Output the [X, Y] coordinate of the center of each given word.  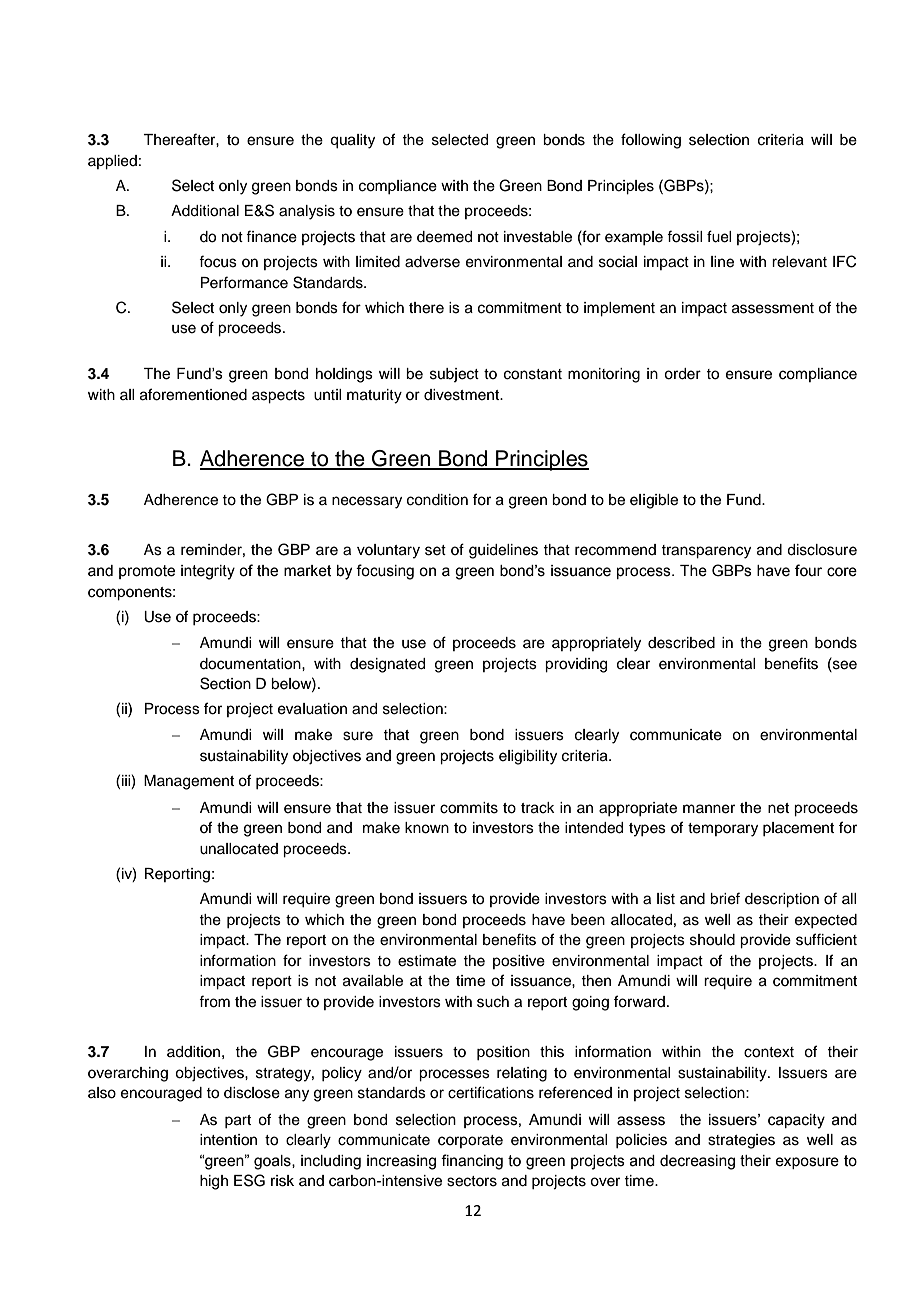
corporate [470, 1141]
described [681, 643]
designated [387, 665]
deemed [444, 237]
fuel [719, 236]
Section [225, 683]
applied [112, 162]
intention [228, 1140]
